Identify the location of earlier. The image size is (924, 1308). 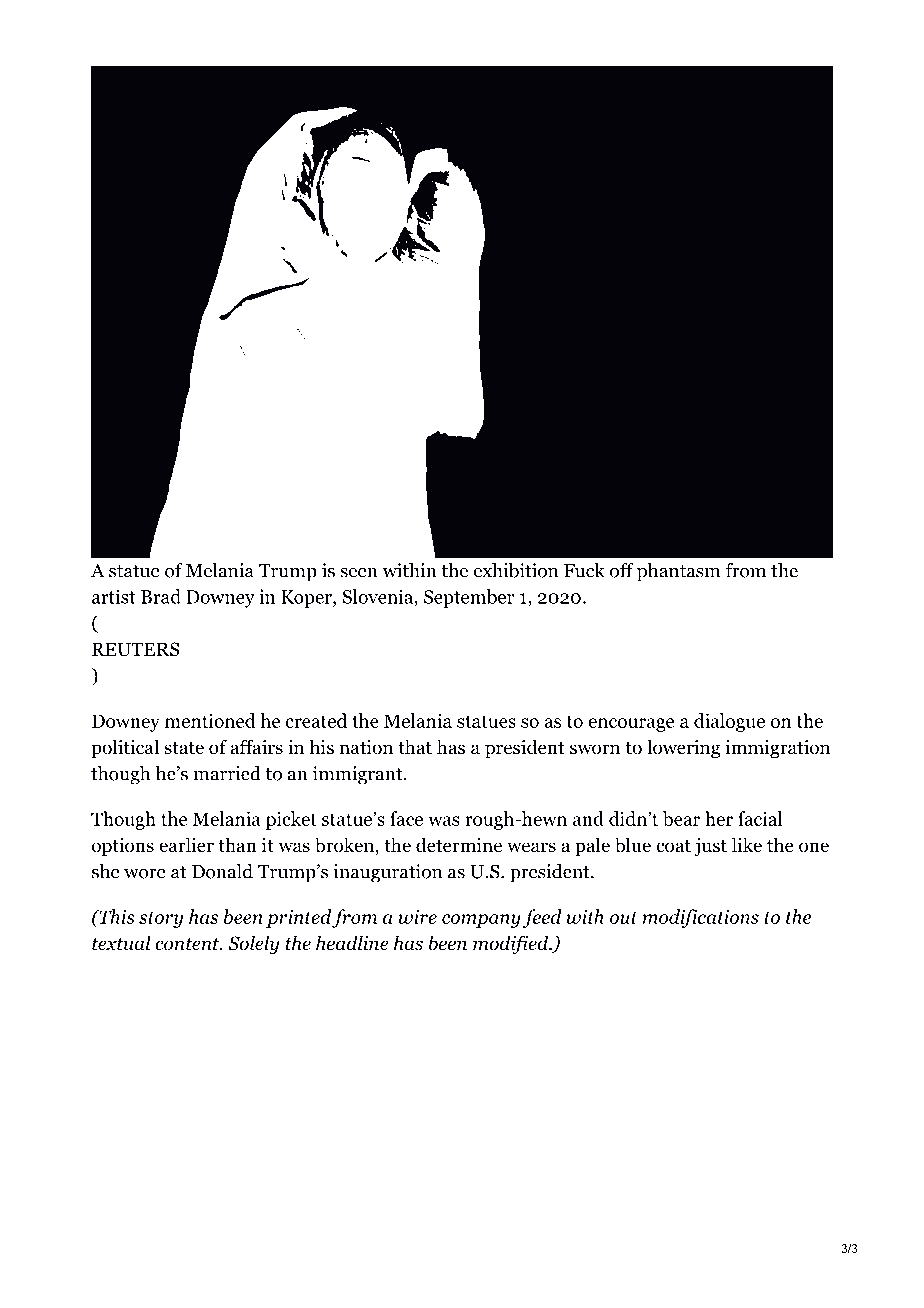
(186, 845).
